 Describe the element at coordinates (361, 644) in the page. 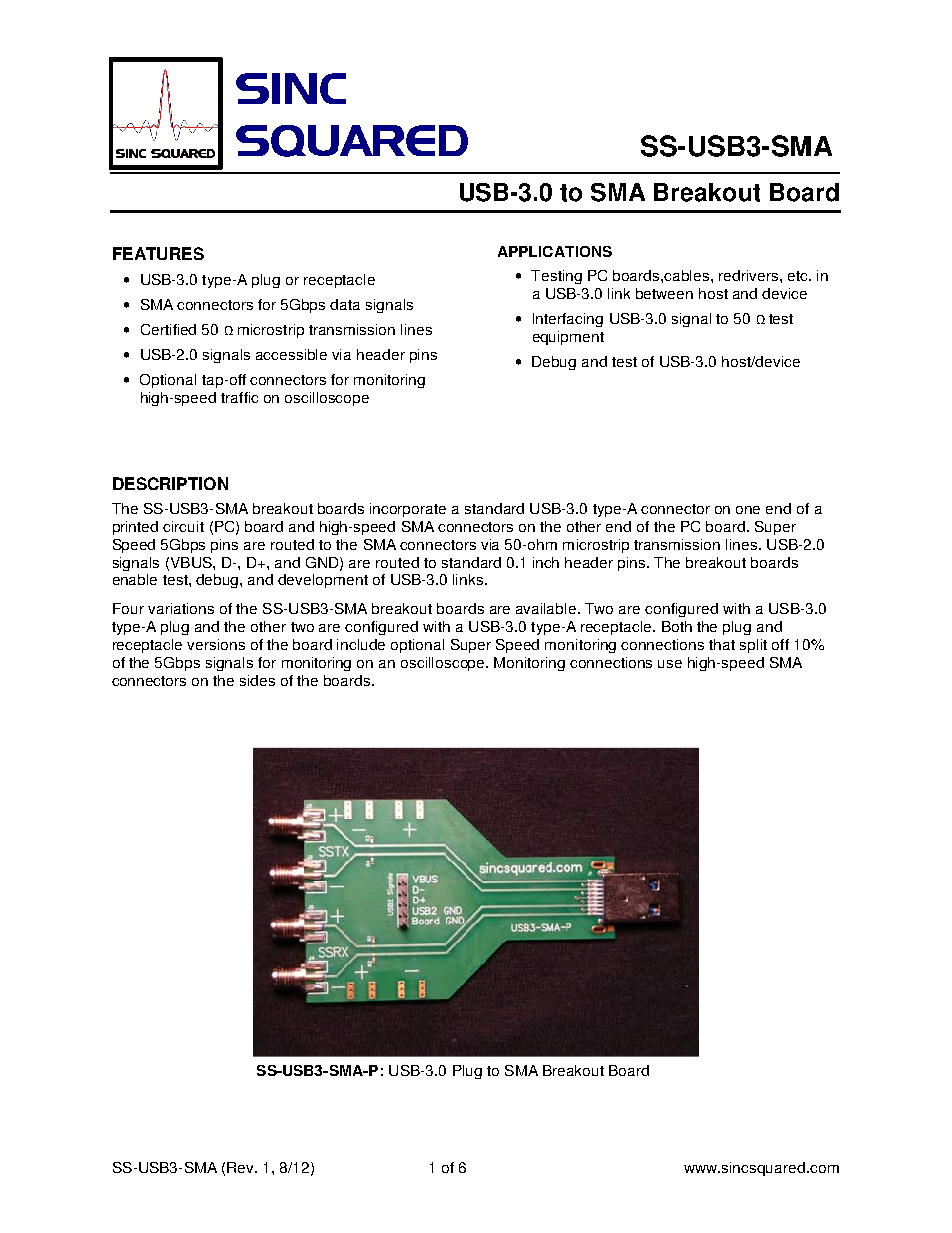

I see `include` at that location.
